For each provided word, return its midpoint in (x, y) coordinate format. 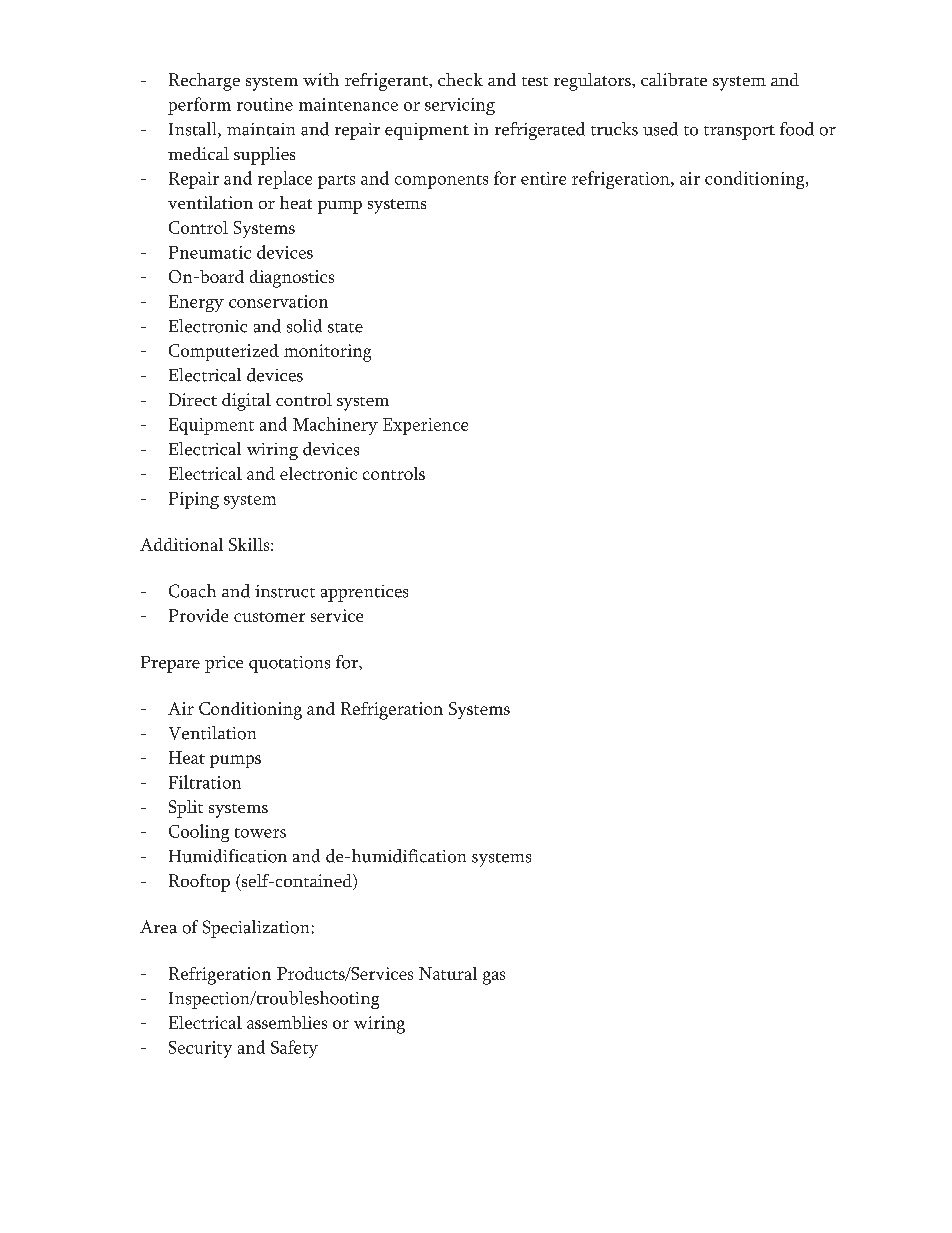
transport (739, 132)
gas (494, 978)
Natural (448, 973)
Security (200, 1049)
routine (265, 104)
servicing (460, 106)
